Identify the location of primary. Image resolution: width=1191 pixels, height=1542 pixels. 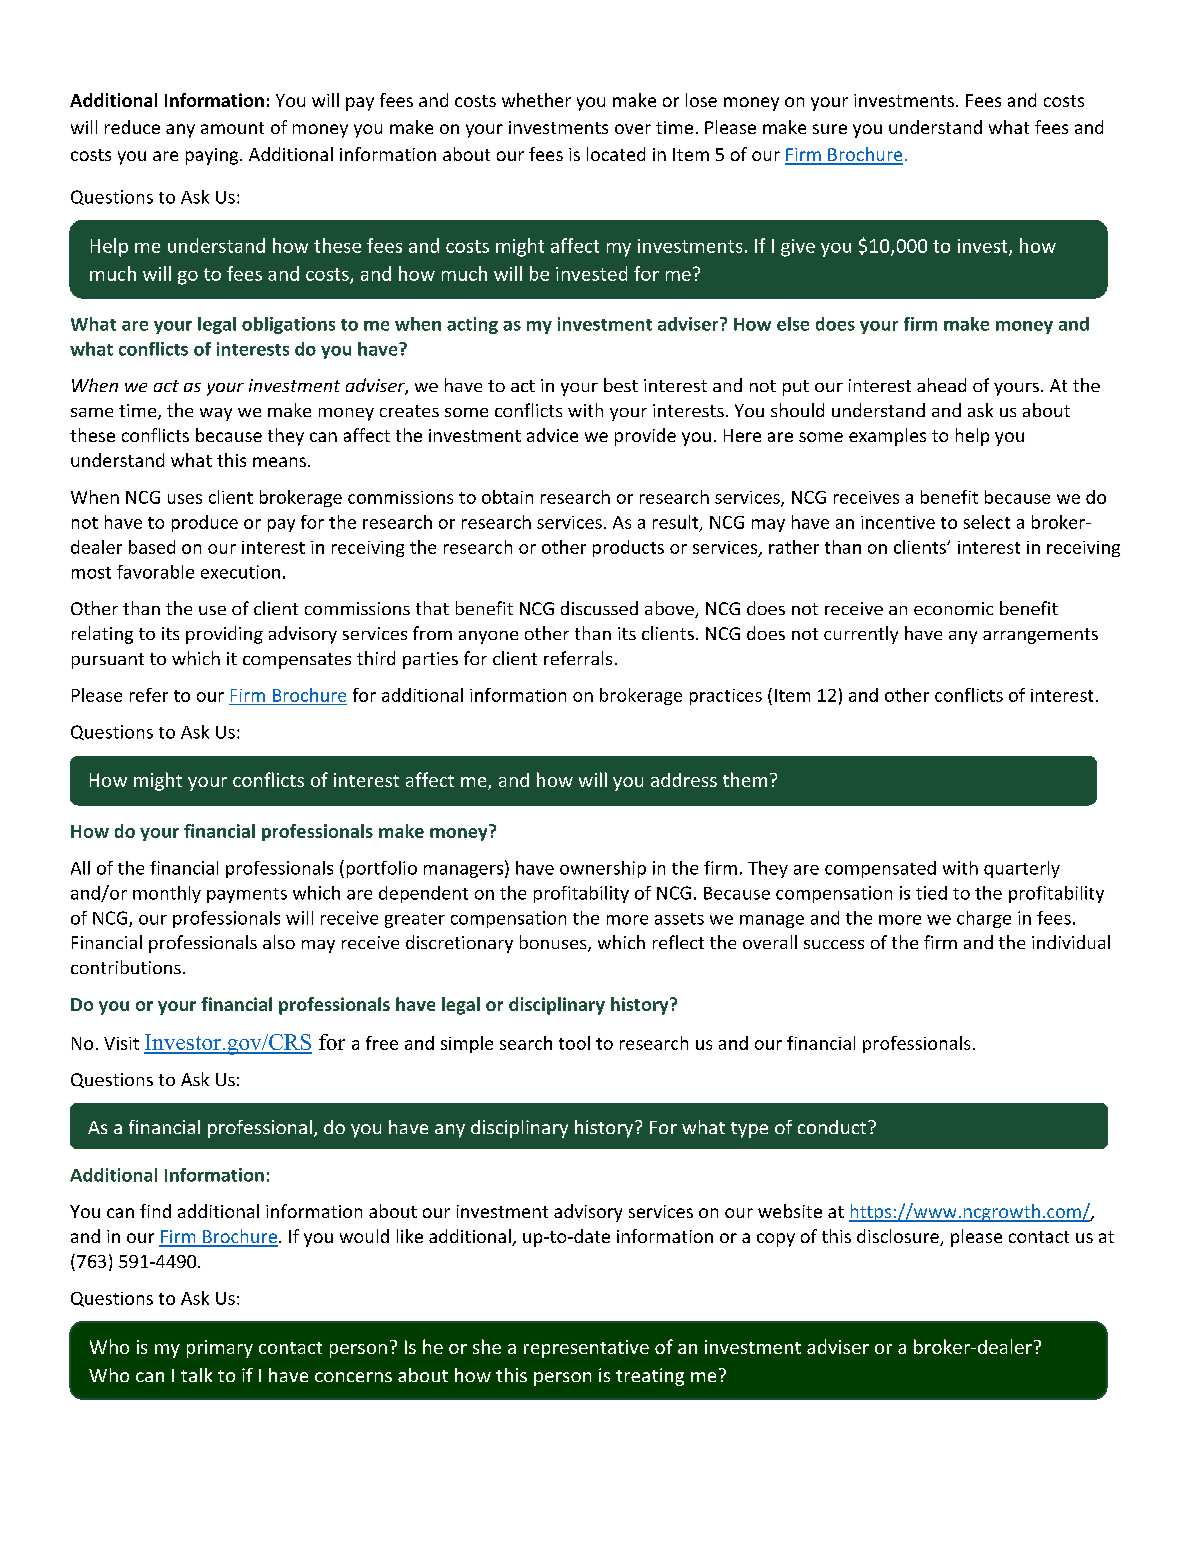
(220, 1349).
